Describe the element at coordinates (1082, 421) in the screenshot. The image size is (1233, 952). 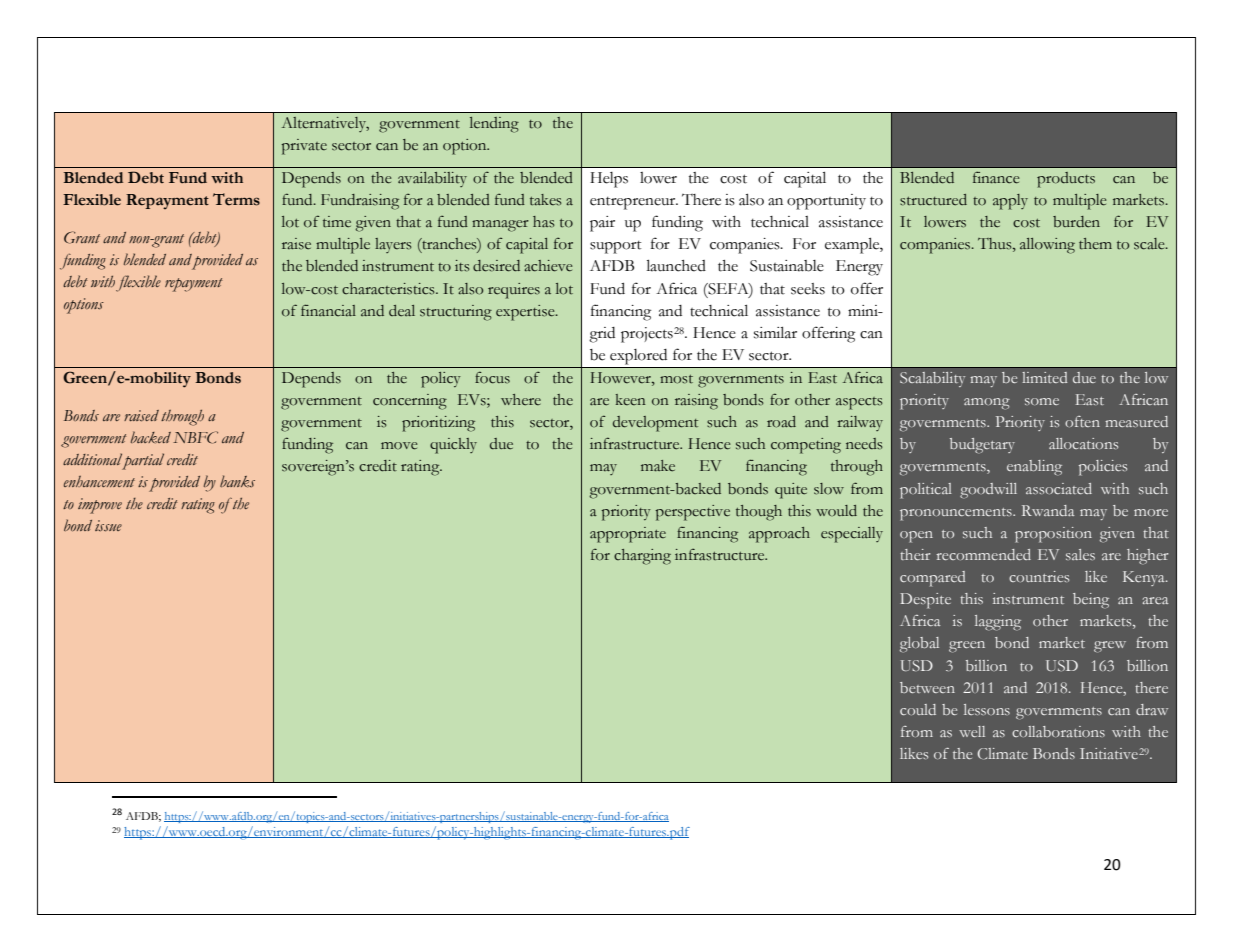
I see `often` at that location.
